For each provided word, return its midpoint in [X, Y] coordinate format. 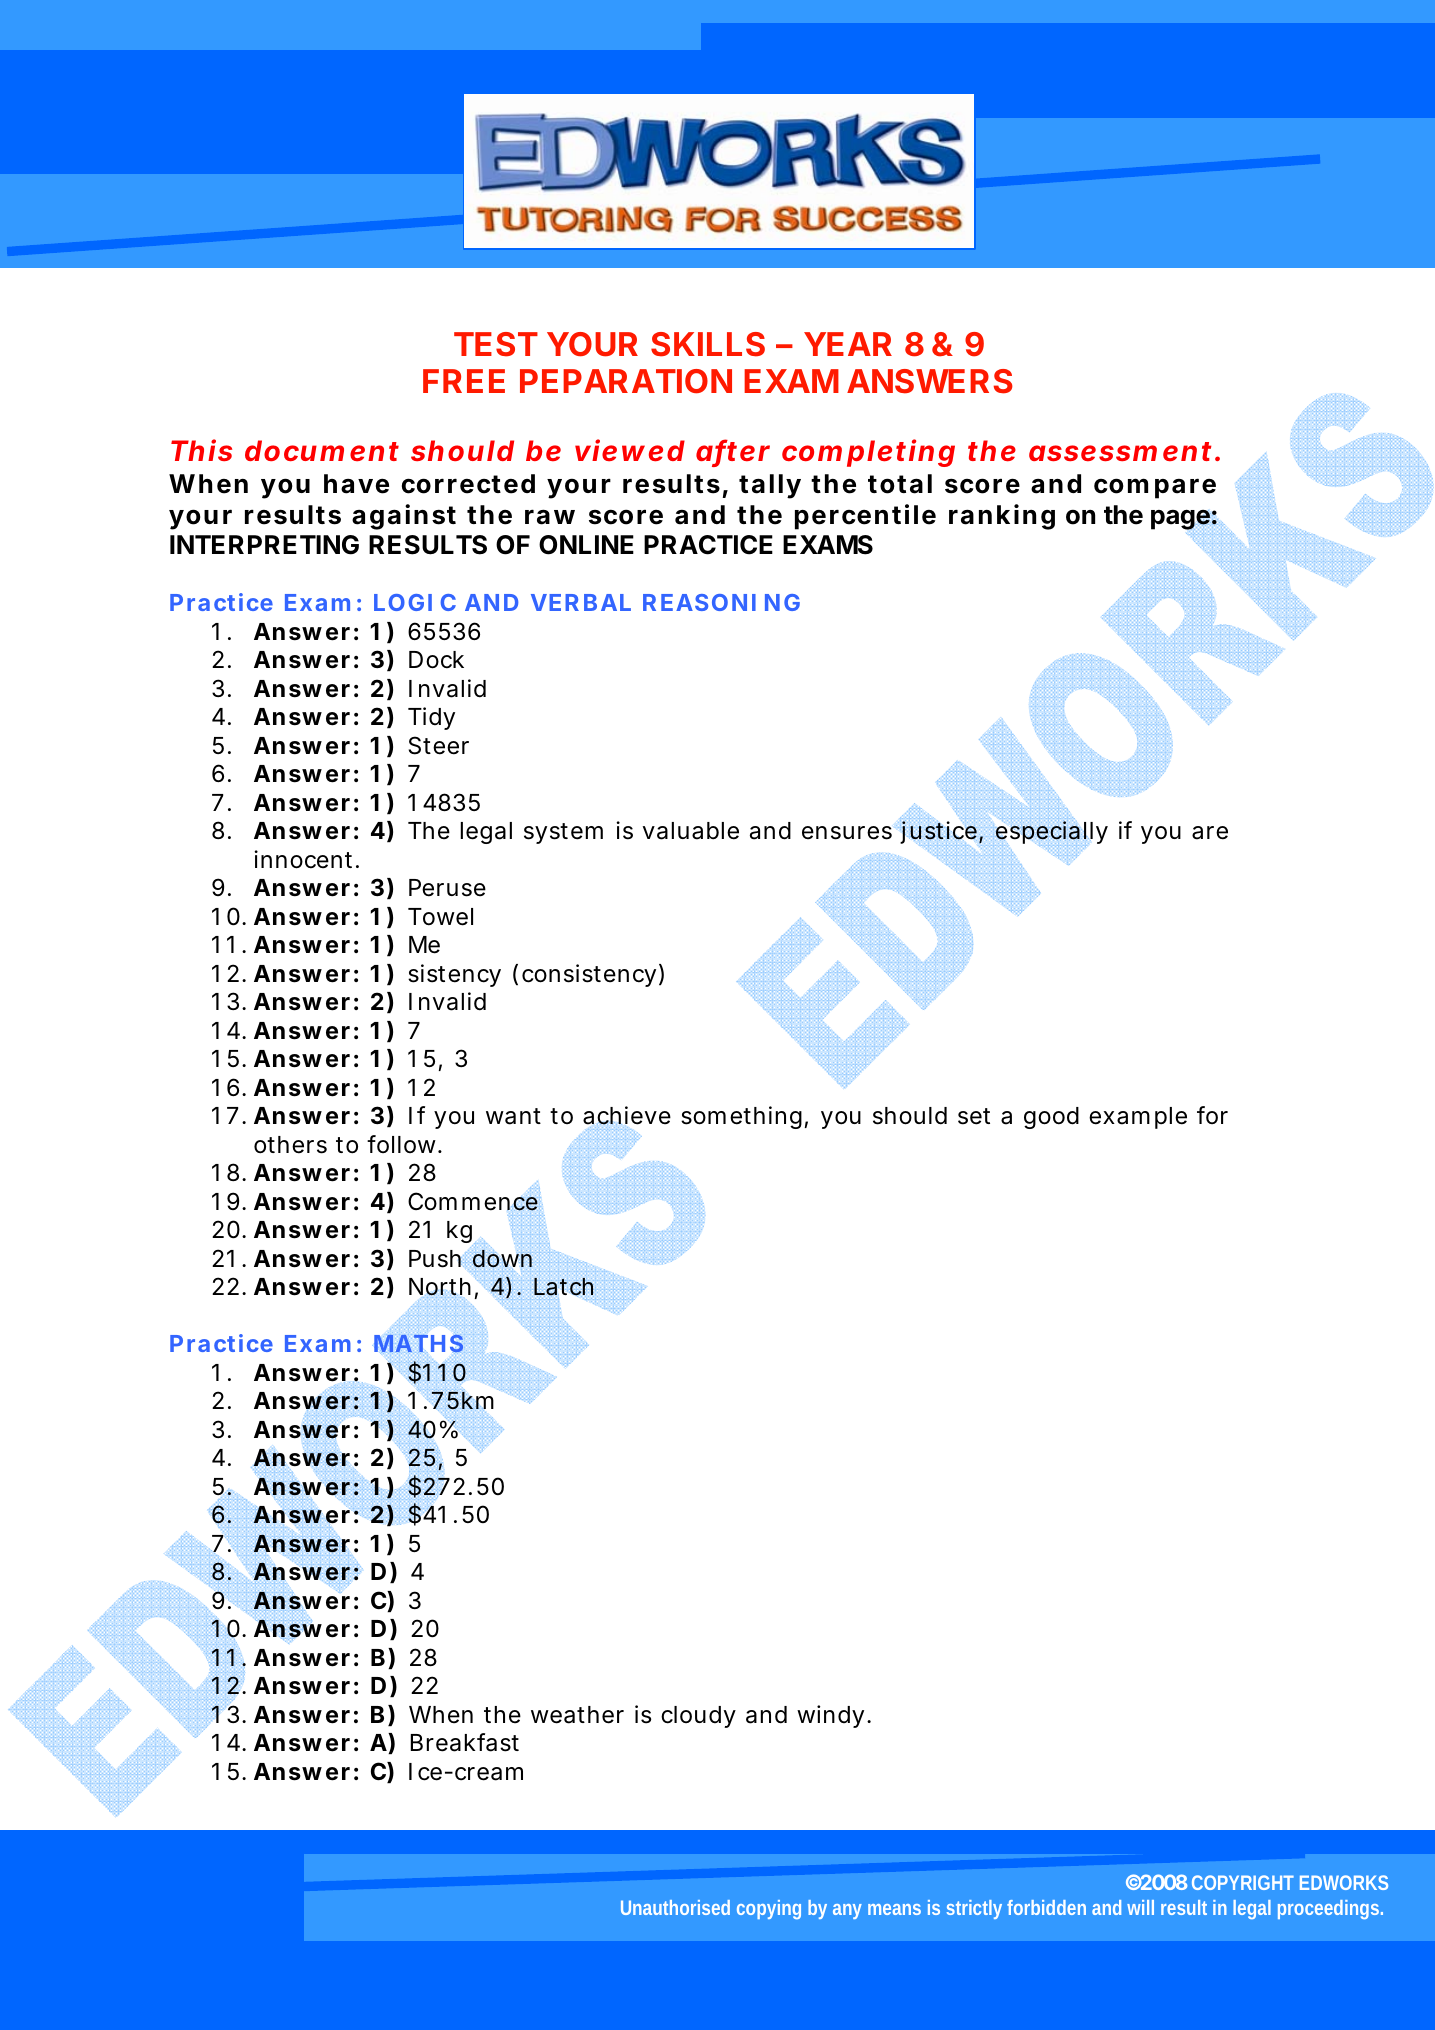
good [1051, 1118]
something [741, 1117]
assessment [1120, 451]
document [322, 450]
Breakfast [465, 1742]
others [290, 1145]
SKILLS [708, 344]
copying [769, 1909]
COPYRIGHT [1243, 1882]
